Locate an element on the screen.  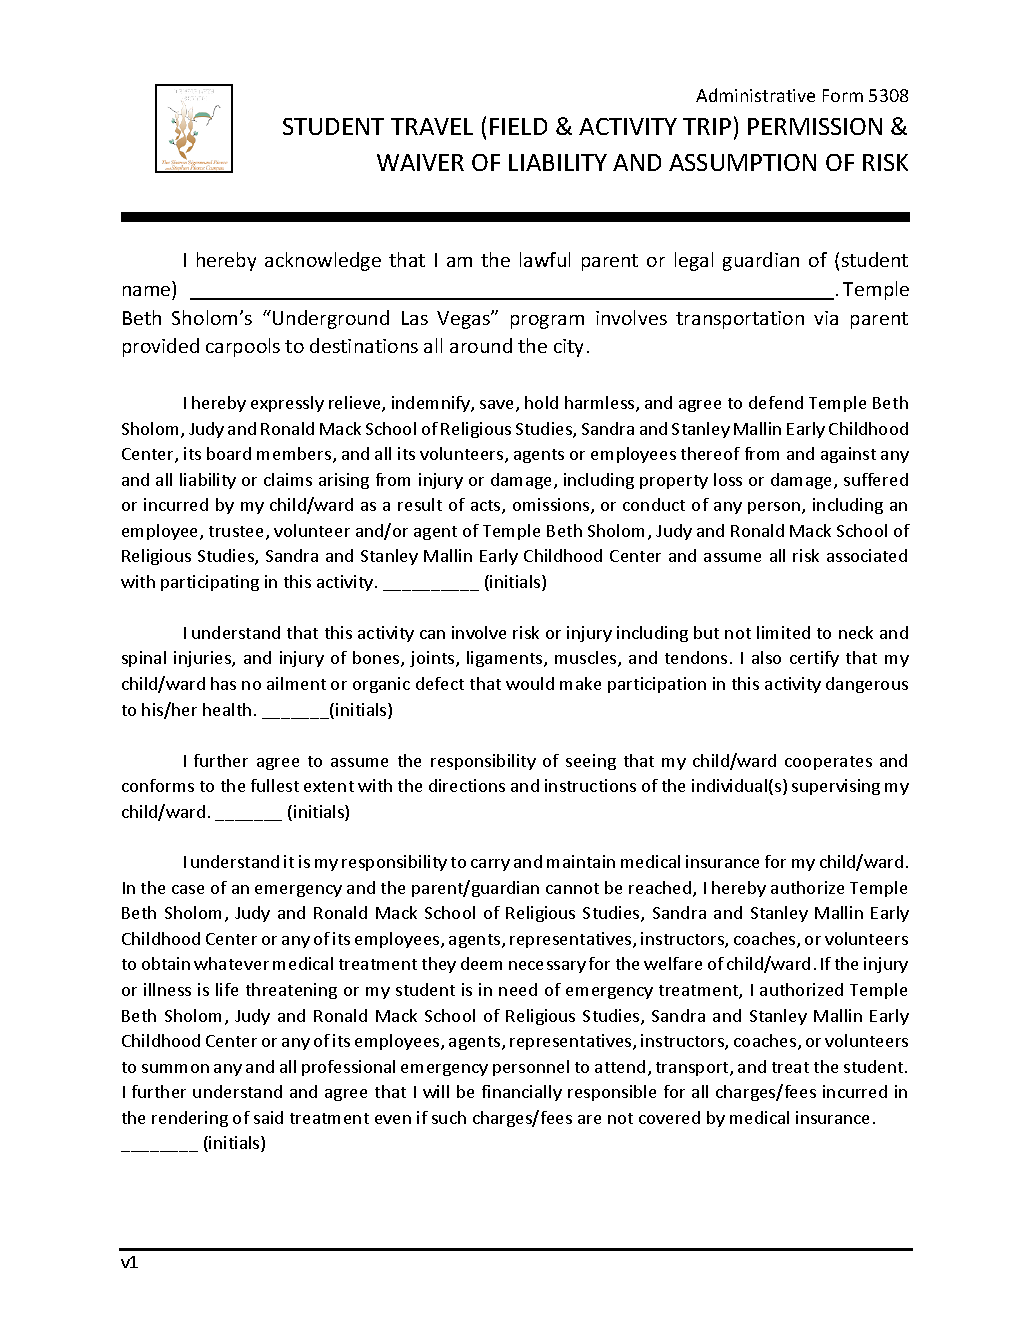
case is located at coordinates (188, 889).
